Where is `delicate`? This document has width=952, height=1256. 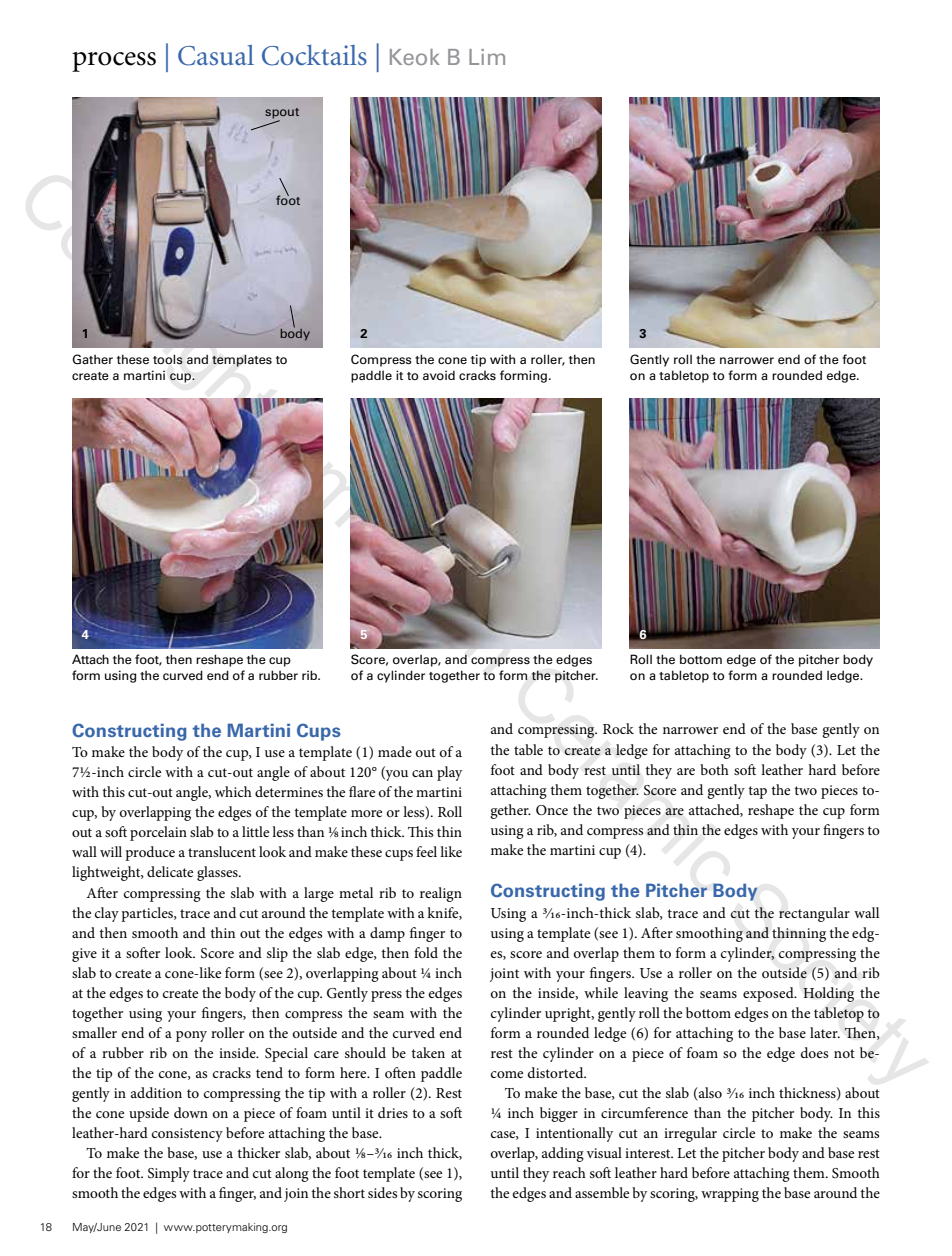
delicate is located at coordinates (170, 871).
